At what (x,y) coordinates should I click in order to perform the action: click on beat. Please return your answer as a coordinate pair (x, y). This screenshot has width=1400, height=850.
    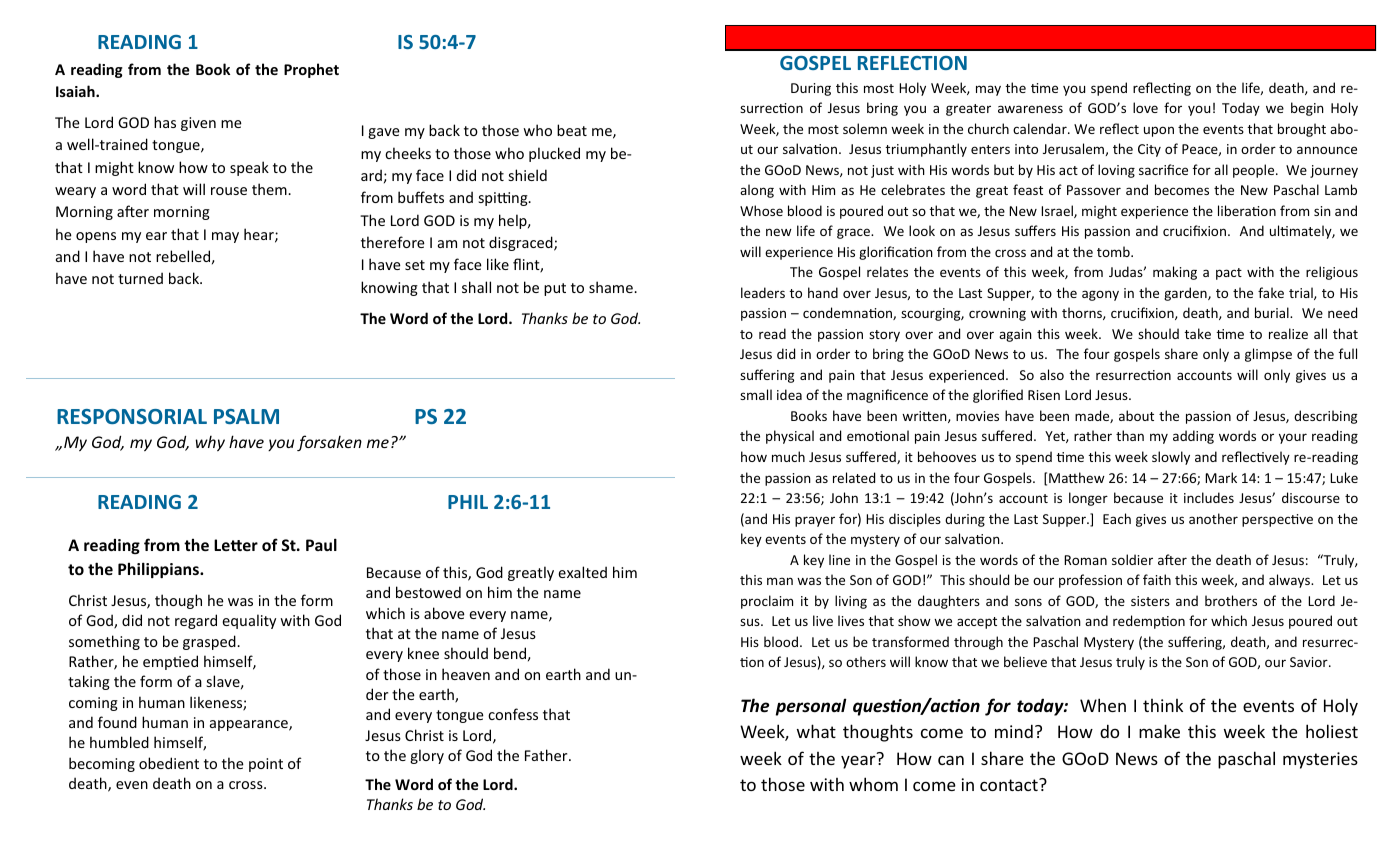
    Looking at the image, I should click on (572, 130).
